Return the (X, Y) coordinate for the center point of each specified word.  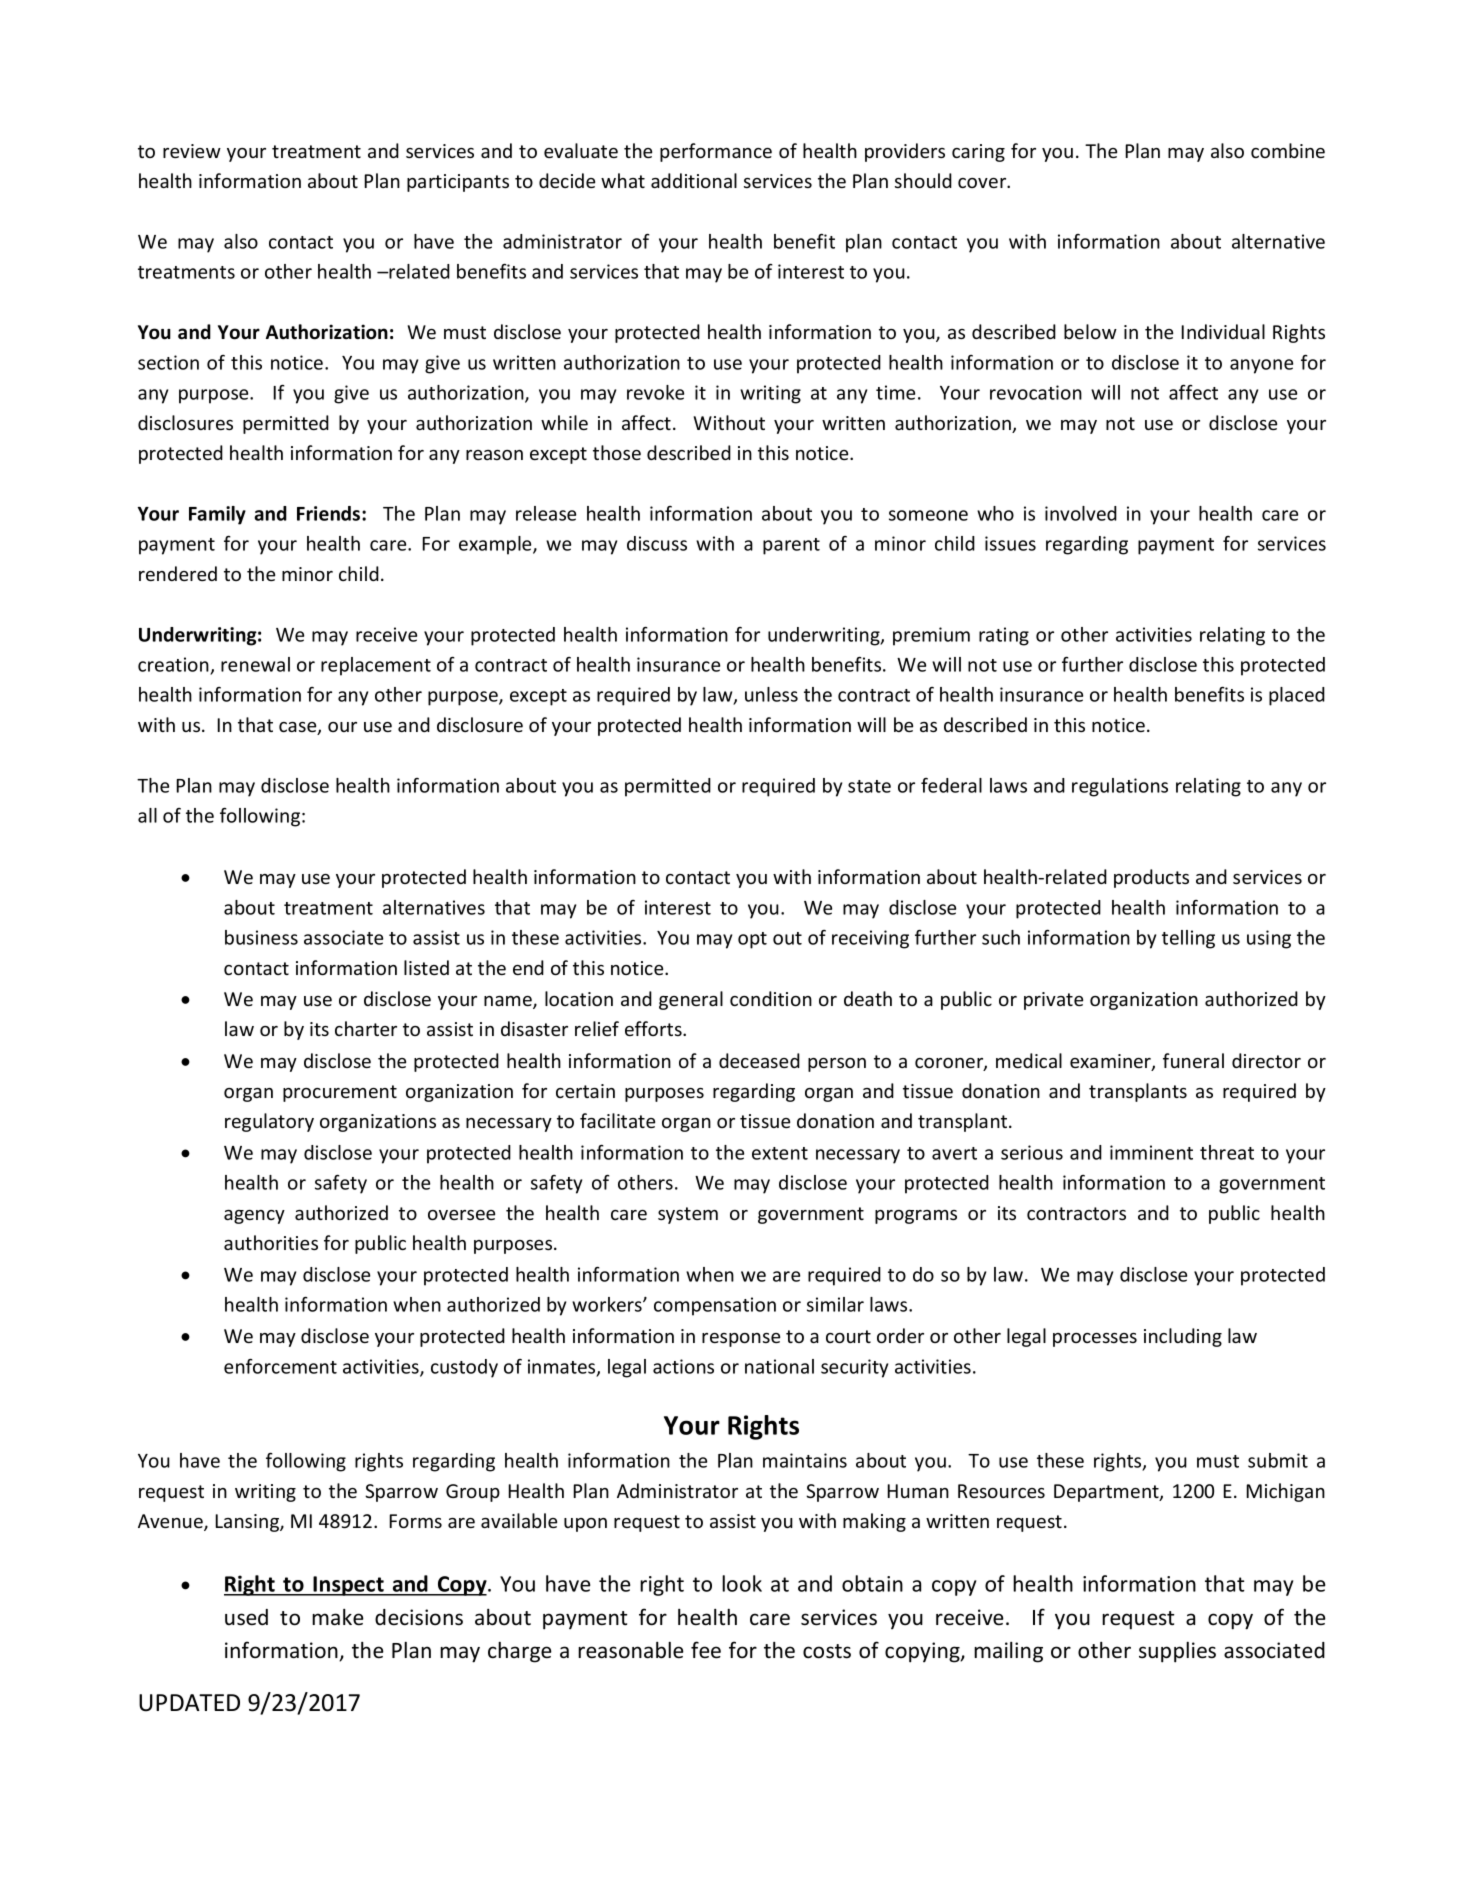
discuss (657, 543)
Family (217, 515)
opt (752, 940)
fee (706, 1650)
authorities (271, 1242)
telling (1188, 939)
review (192, 151)
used (246, 1617)
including (1183, 1337)
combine (1288, 150)
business (261, 937)
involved (1081, 513)
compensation (715, 1306)
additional (694, 180)
